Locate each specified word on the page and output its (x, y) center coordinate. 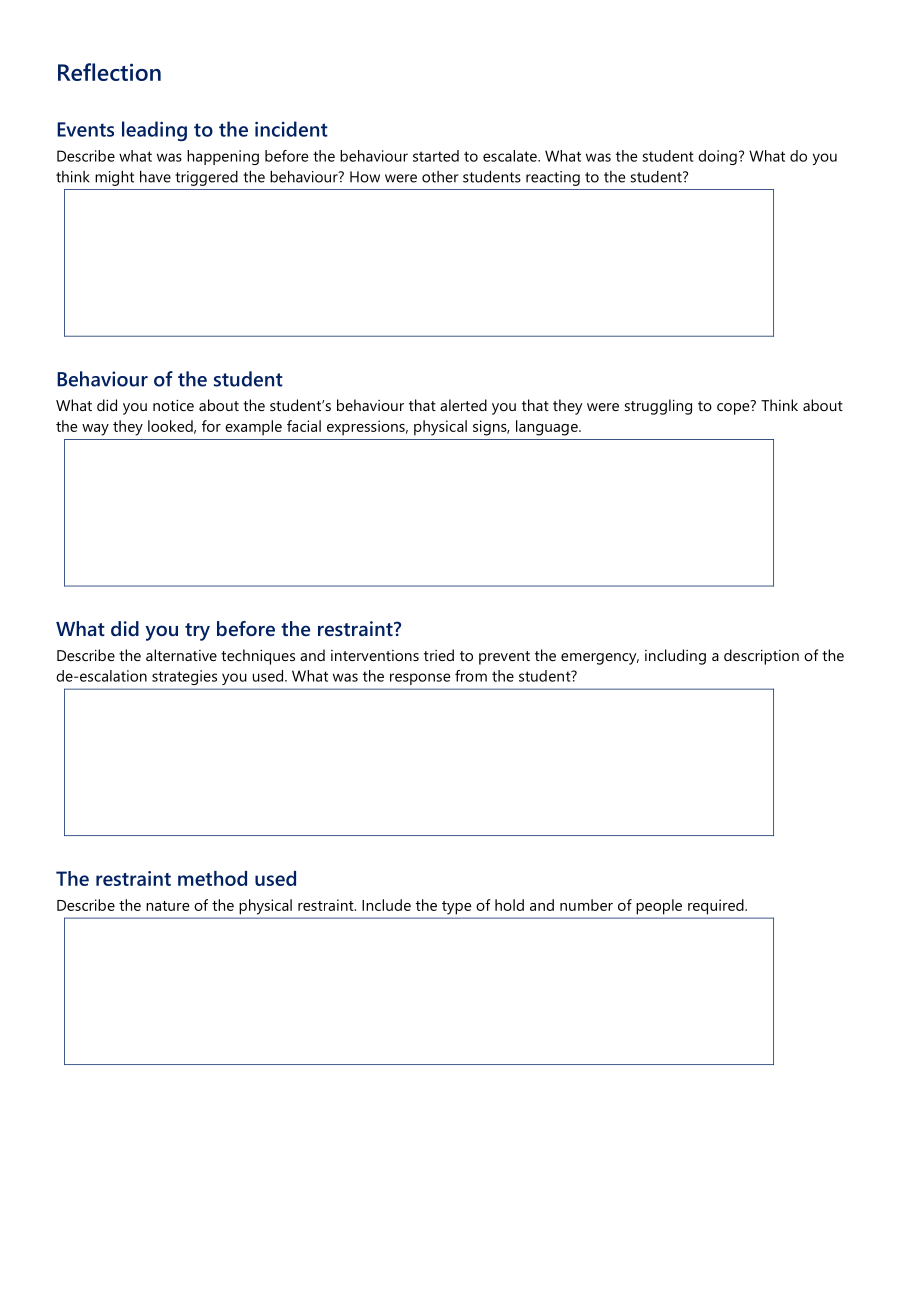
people (659, 907)
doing (717, 157)
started (436, 156)
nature (168, 906)
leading (154, 131)
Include (386, 905)
